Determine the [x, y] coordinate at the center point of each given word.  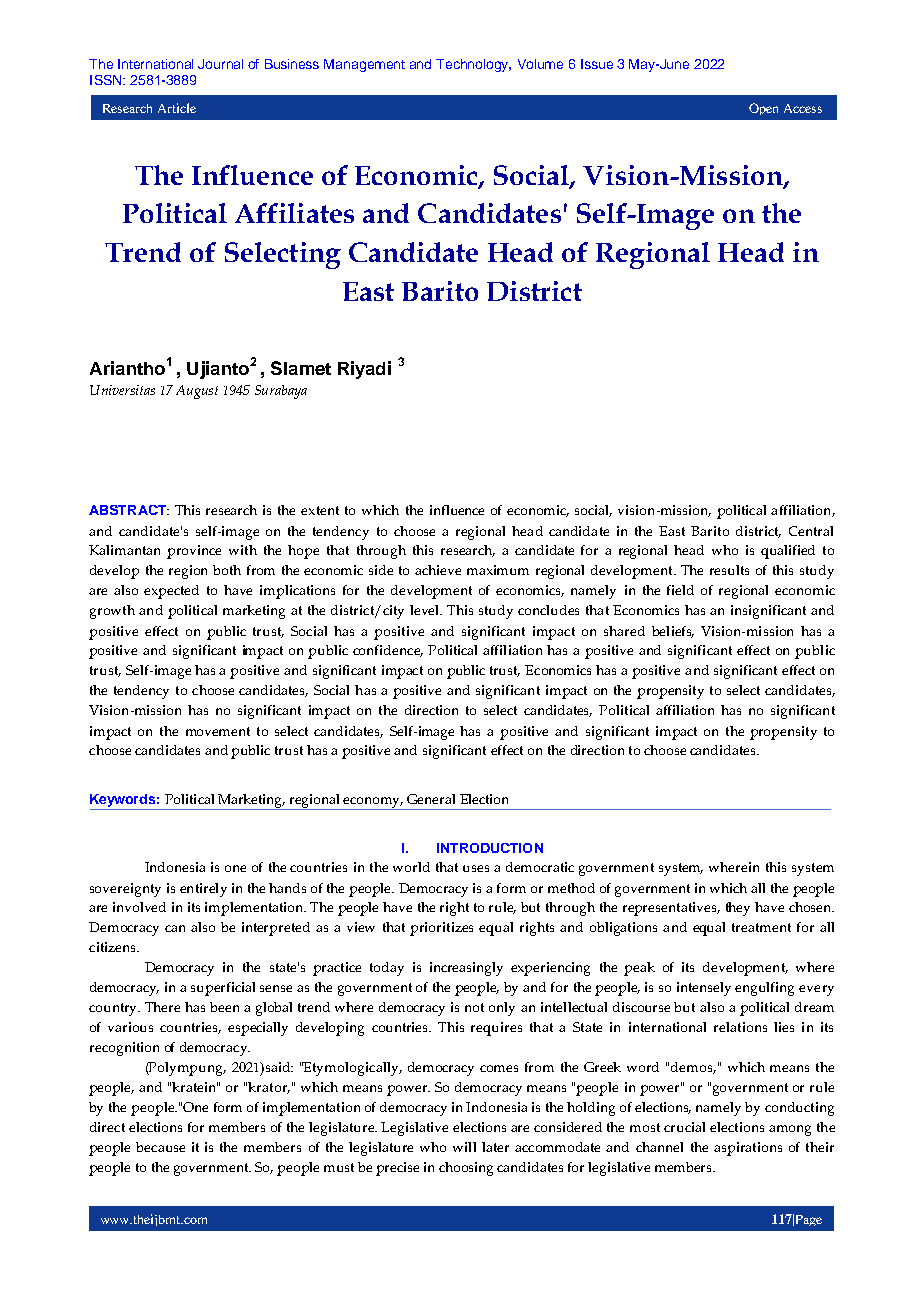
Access [803, 108]
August [197, 392]
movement [218, 731]
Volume [540, 64]
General [431, 799]
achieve [438, 570]
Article [177, 108]
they [738, 909]
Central [811, 531]
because [160, 1147]
